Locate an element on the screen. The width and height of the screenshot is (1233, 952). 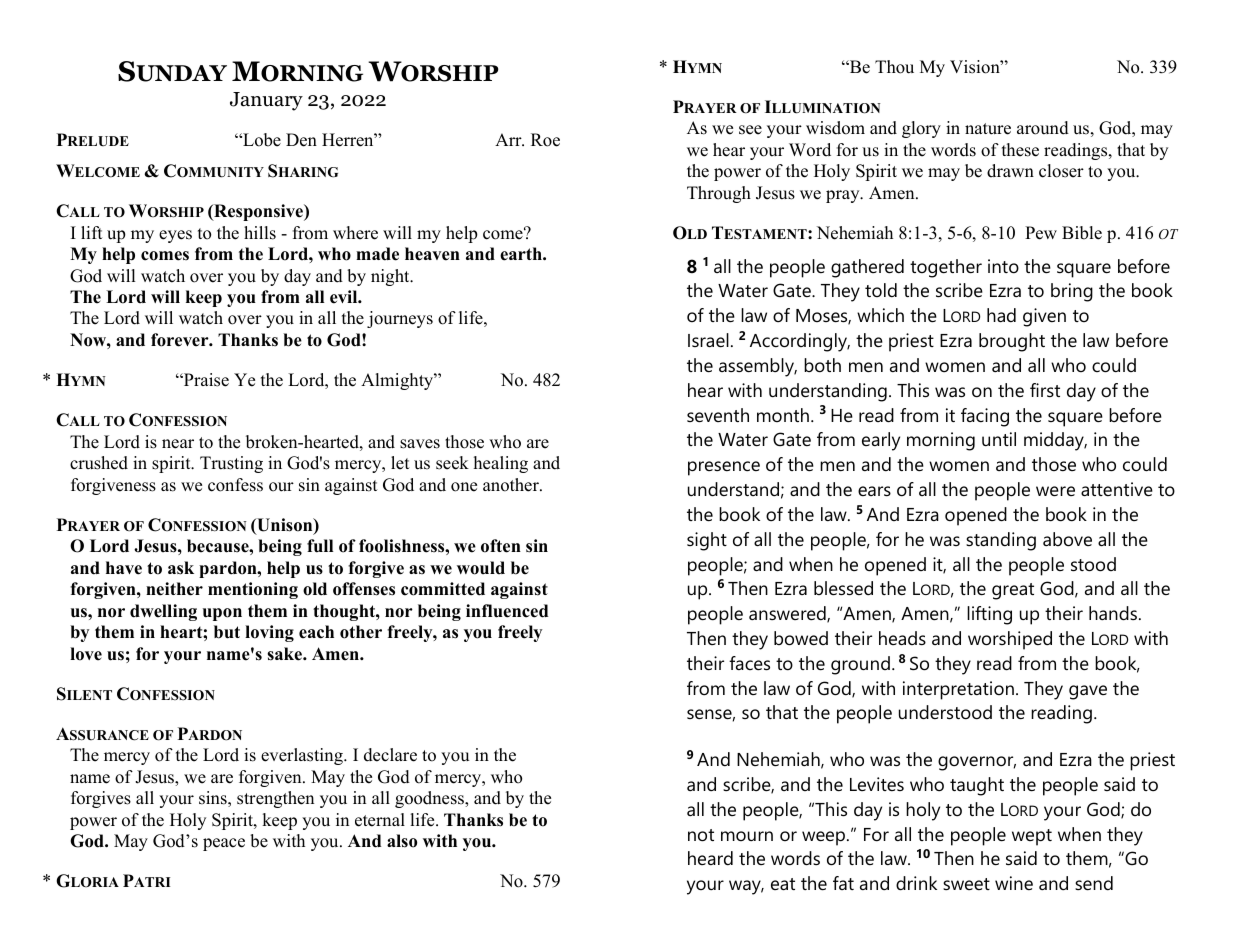
mourn is located at coordinates (747, 836).
